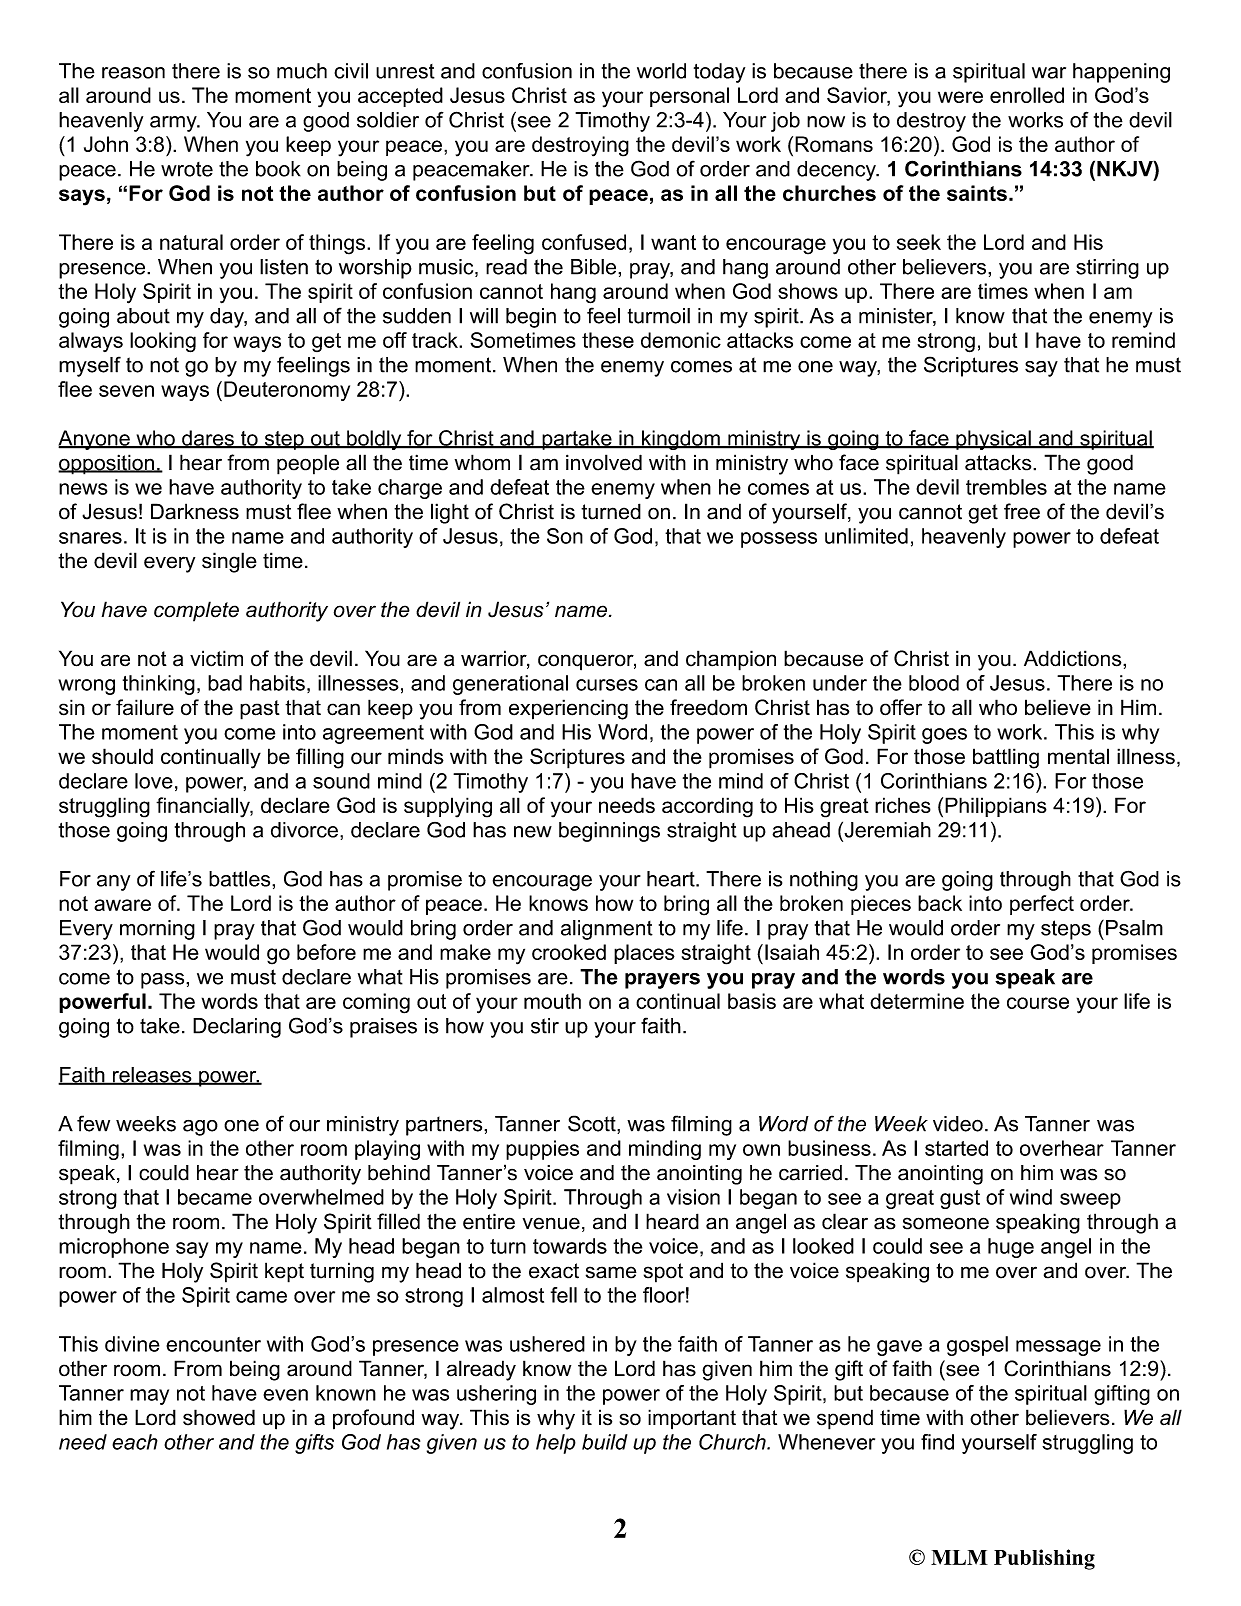 This image has height=1606, width=1241. I want to click on each, so click(135, 1442).
